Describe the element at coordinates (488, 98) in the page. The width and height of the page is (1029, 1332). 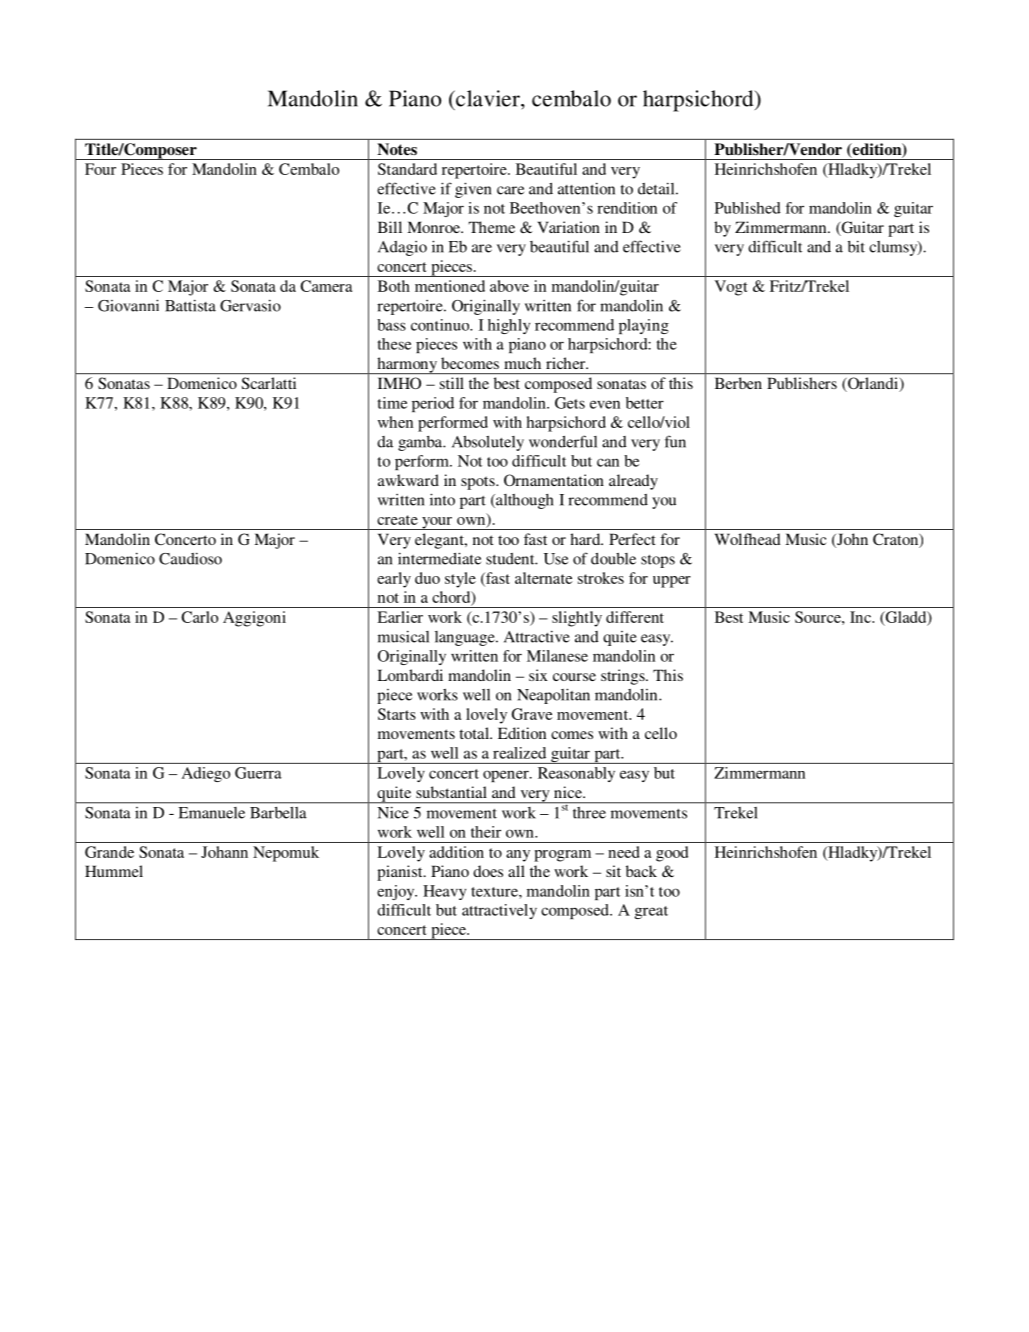
I see `clavier` at that location.
